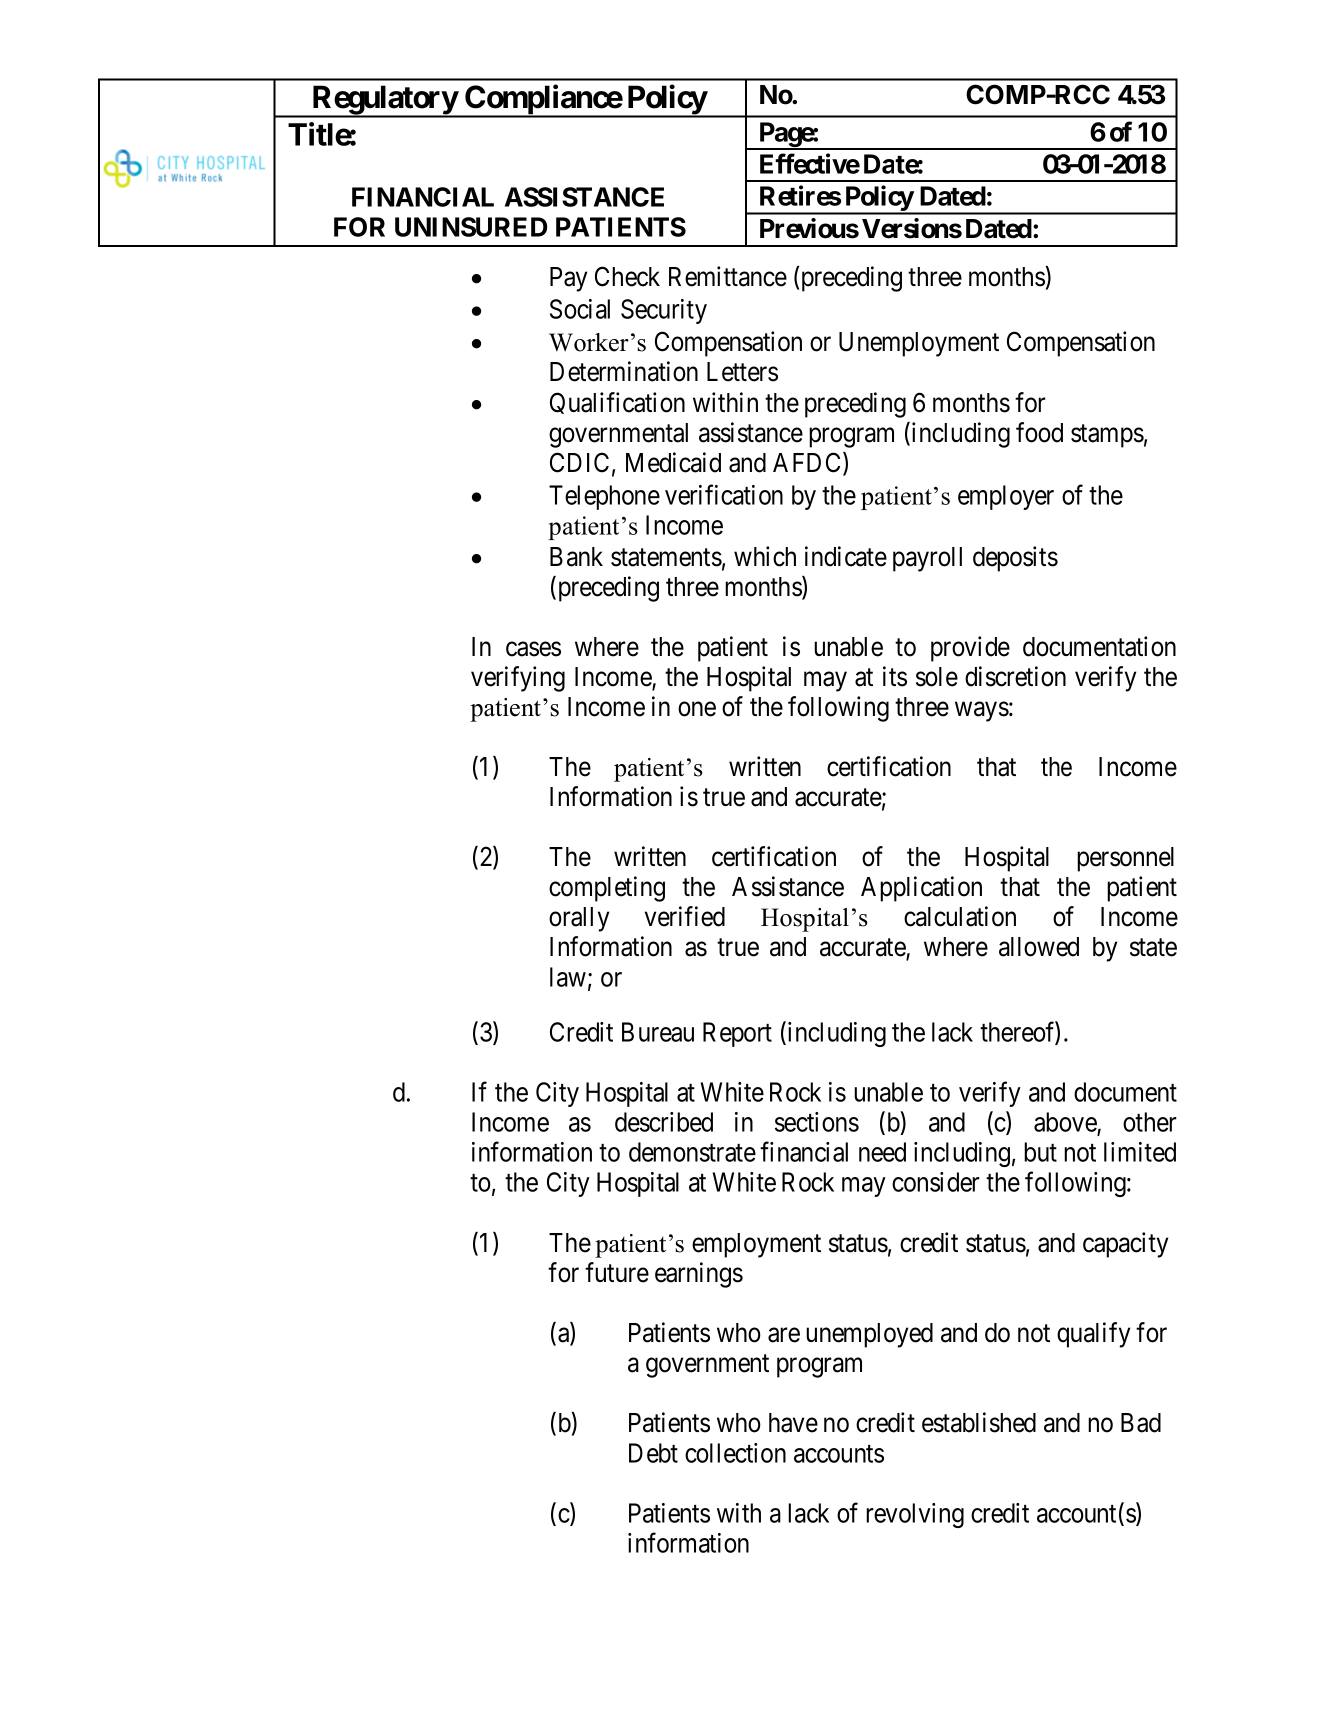 This image has height=1725, width=1333. What do you see at coordinates (793, 1423) in the image?
I see `have` at bounding box center [793, 1423].
